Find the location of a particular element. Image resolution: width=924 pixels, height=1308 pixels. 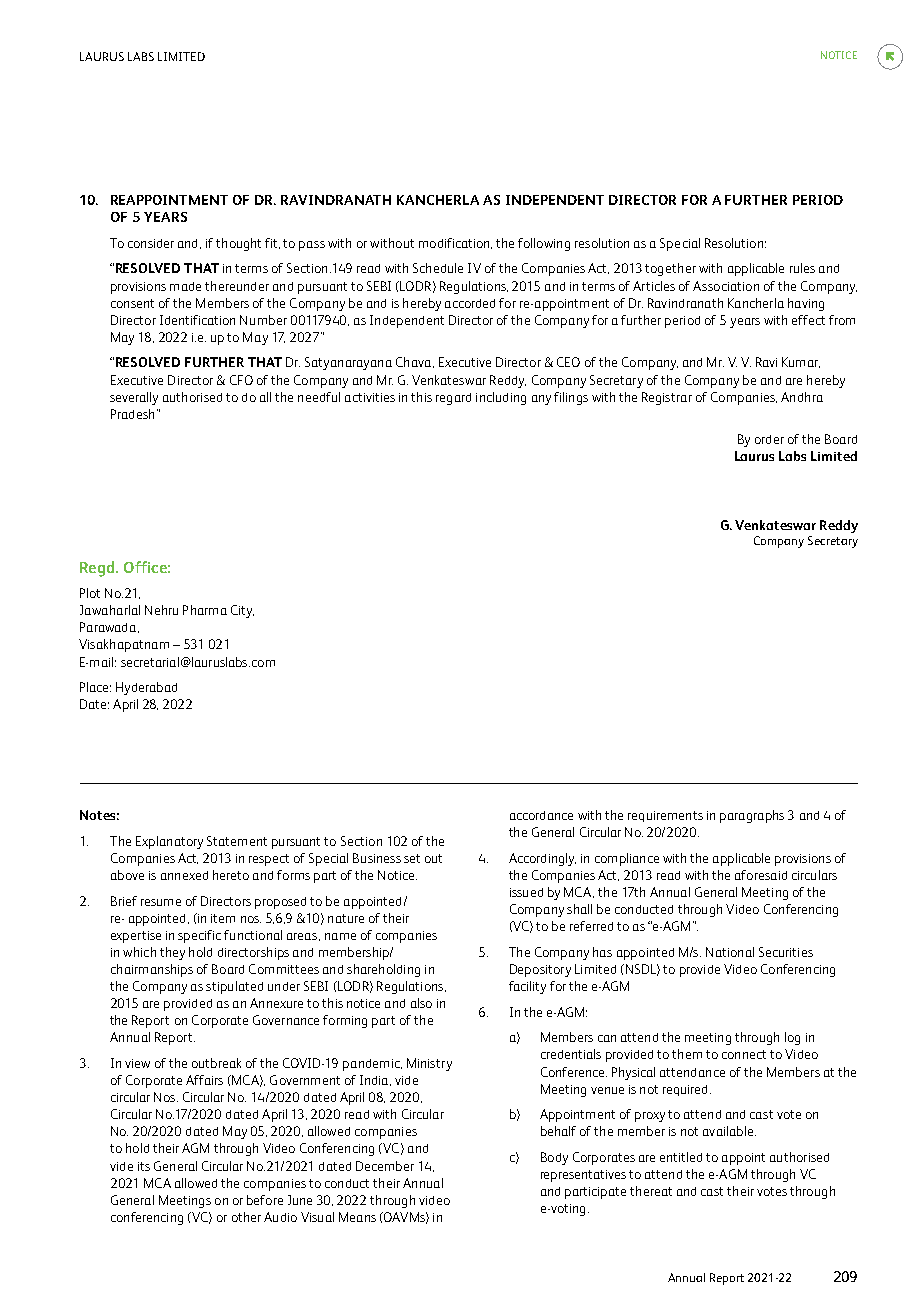

National is located at coordinates (730, 952).
